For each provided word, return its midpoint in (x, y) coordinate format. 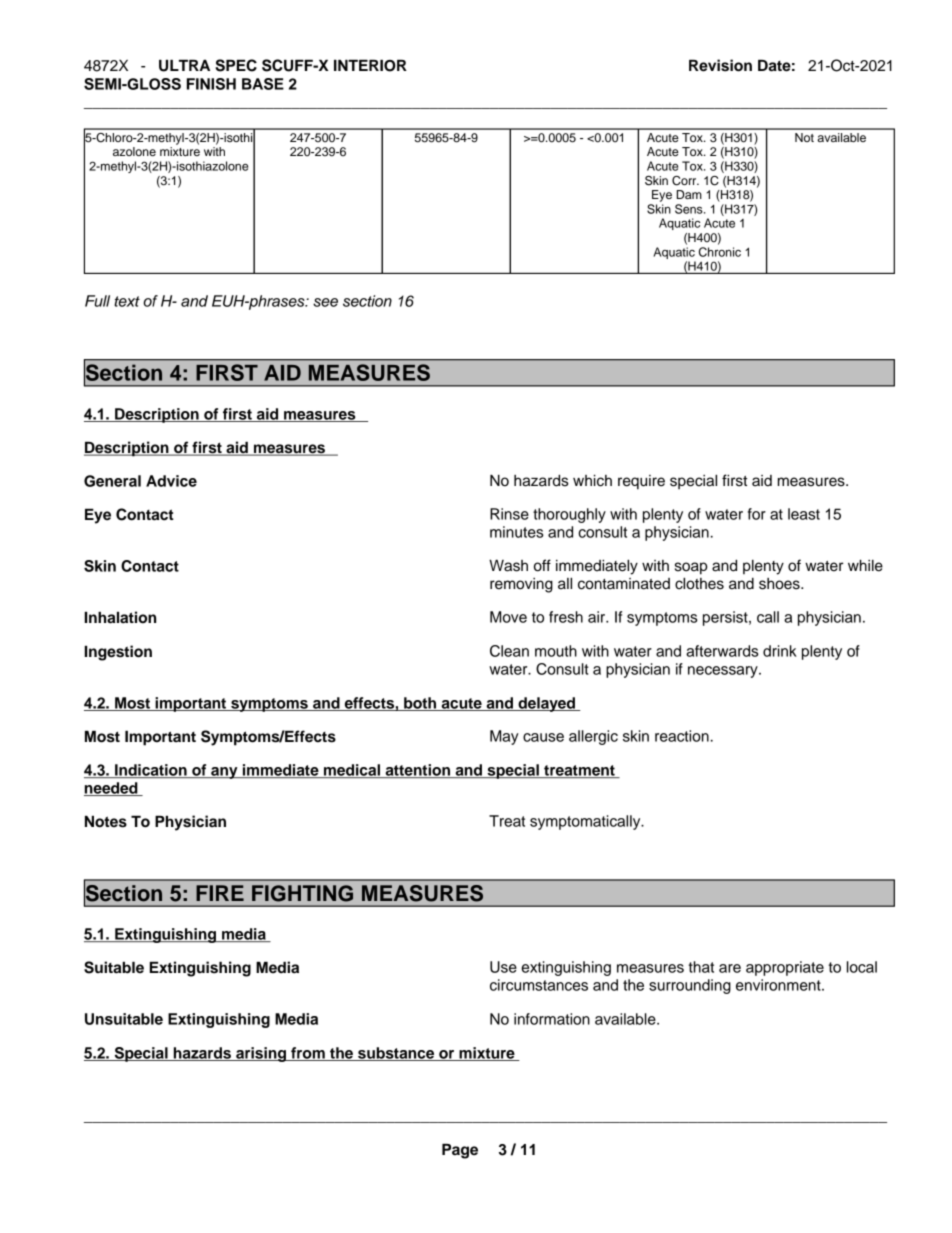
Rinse (509, 514)
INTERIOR (370, 65)
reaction (682, 736)
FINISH (211, 84)
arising (261, 1054)
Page (460, 1151)
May (504, 737)
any (224, 773)
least (804, 514)
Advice (171, 481)
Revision (720, 65)
